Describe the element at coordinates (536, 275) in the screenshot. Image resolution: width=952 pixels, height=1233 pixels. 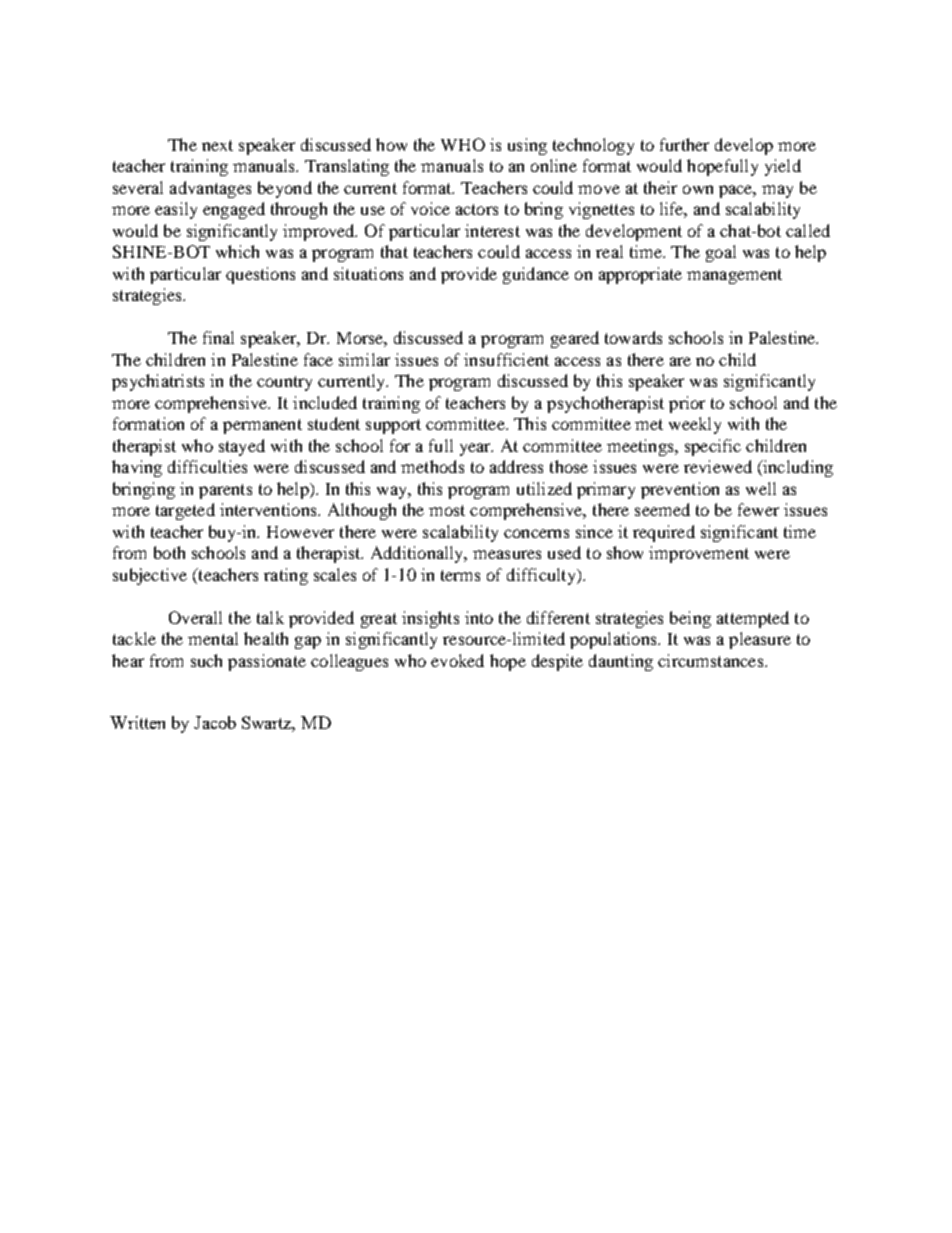
I see `guidance` at that location.
